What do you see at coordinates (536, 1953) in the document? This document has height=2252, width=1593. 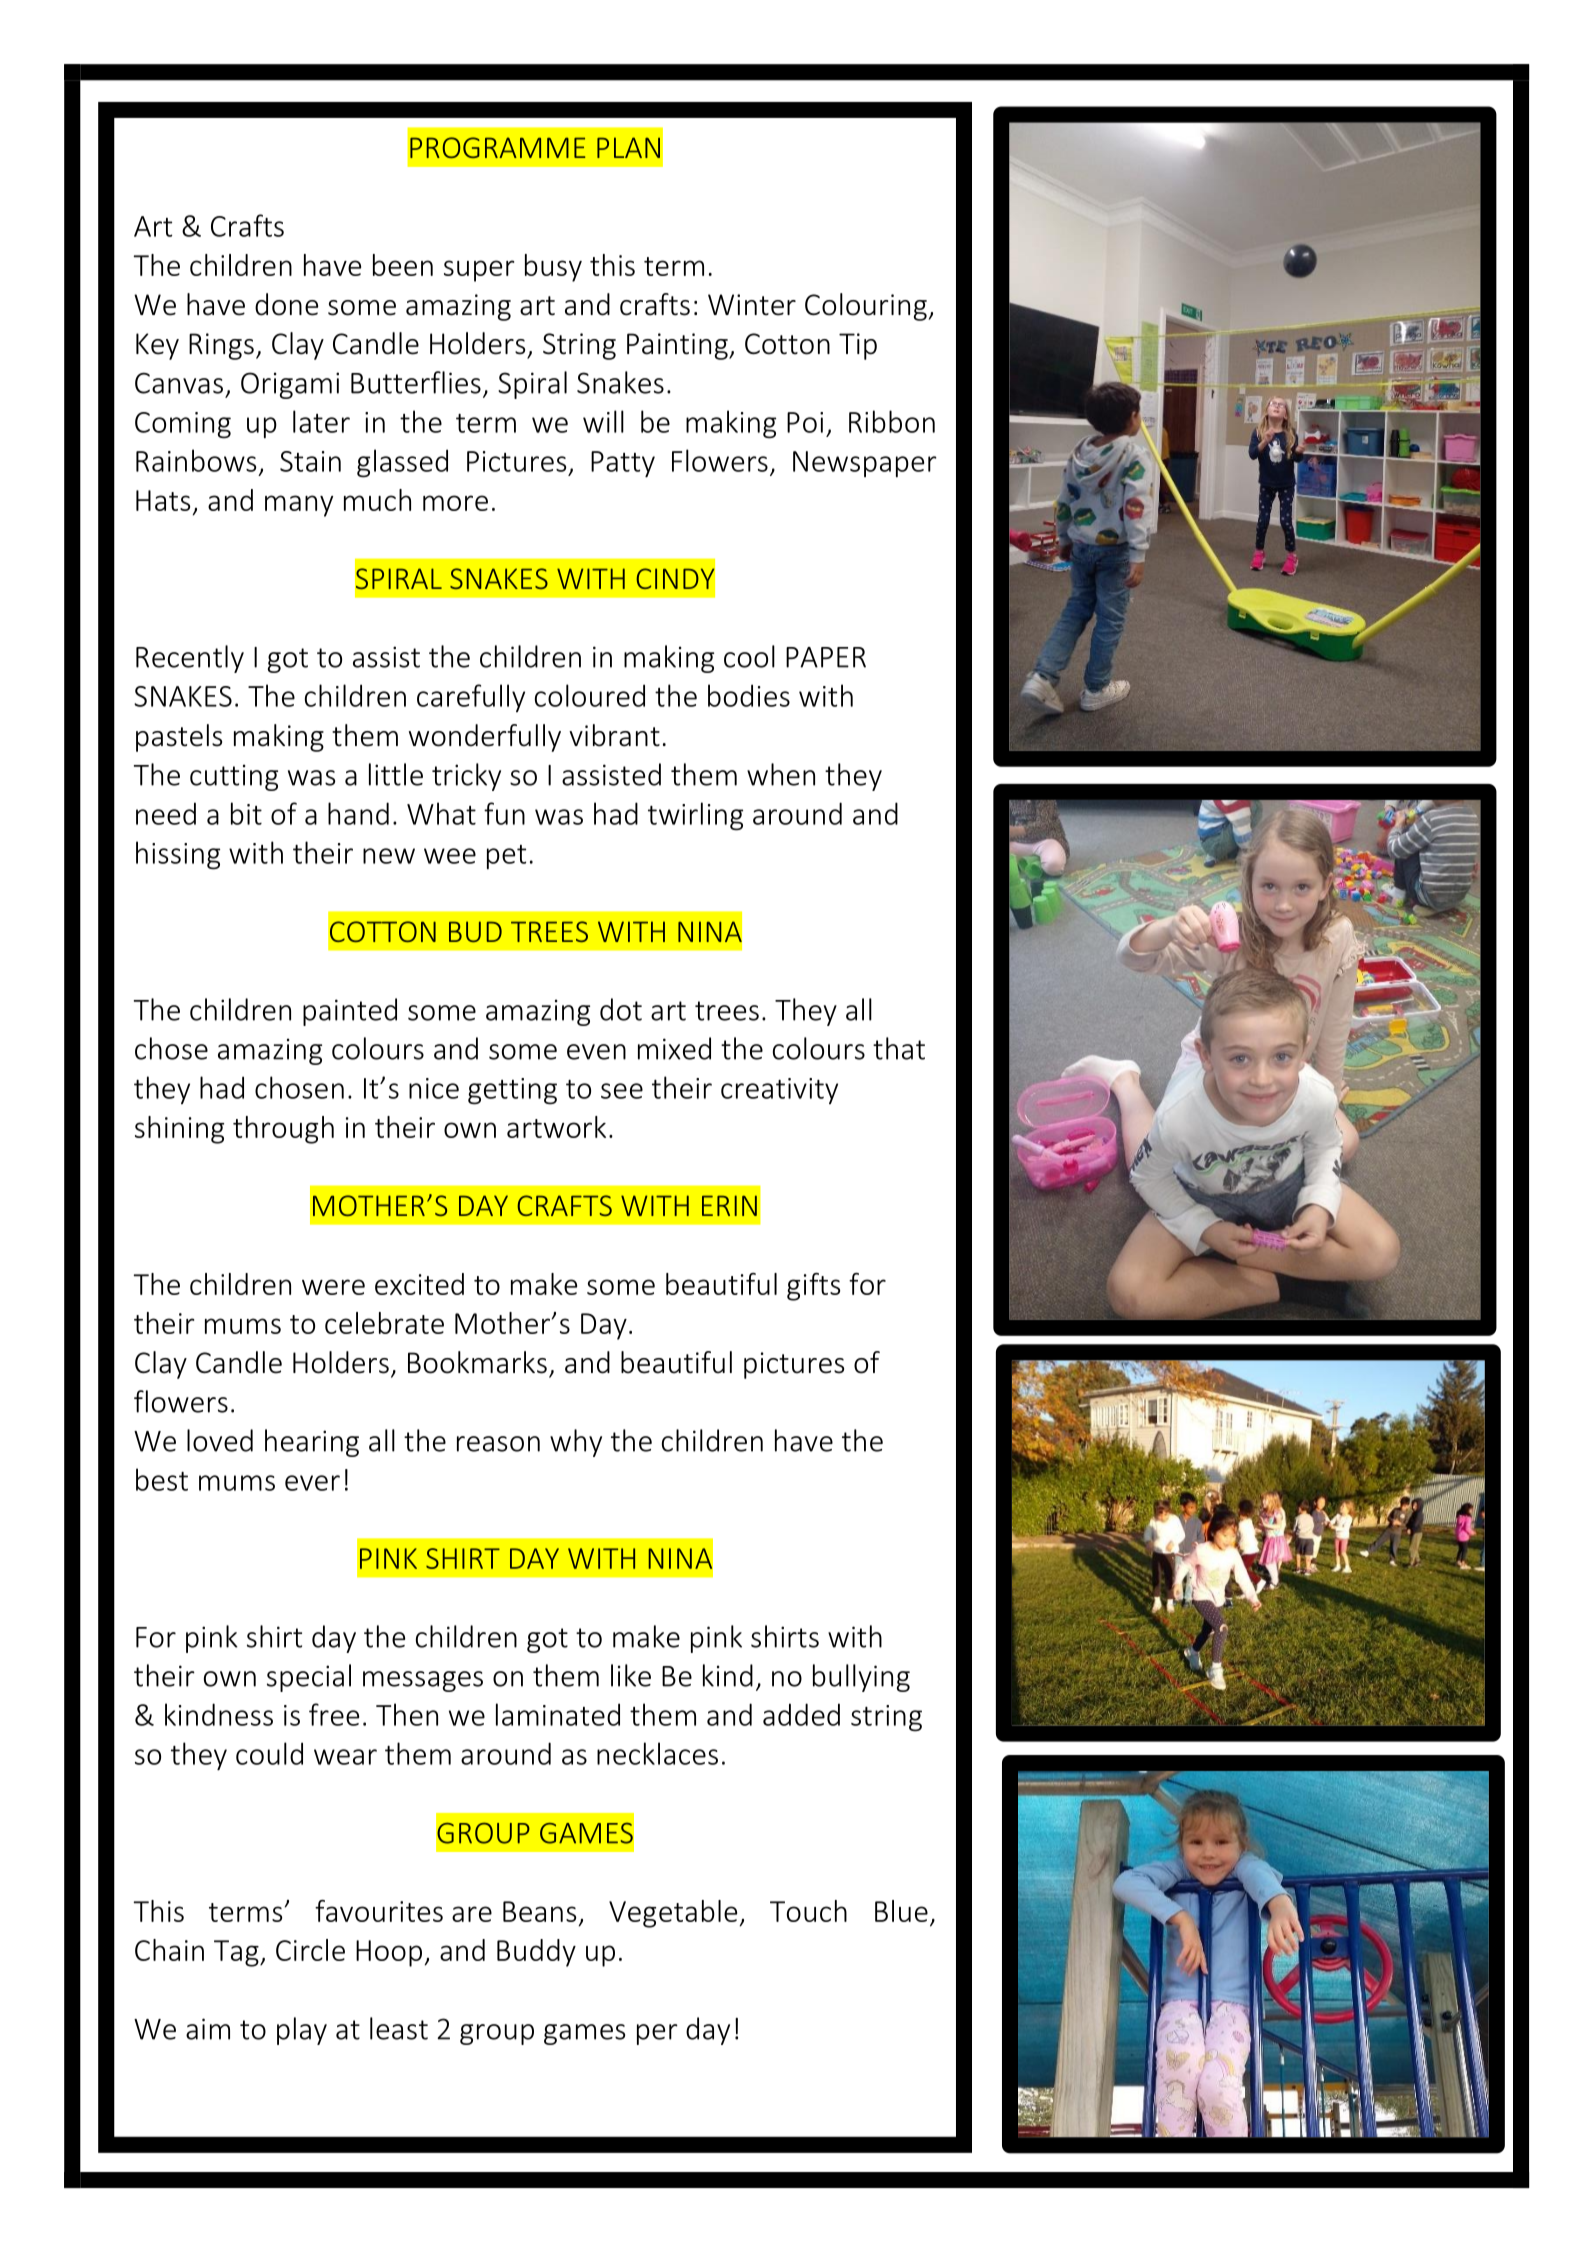 I see `Buddy` at bounding box center [536, 1953].
